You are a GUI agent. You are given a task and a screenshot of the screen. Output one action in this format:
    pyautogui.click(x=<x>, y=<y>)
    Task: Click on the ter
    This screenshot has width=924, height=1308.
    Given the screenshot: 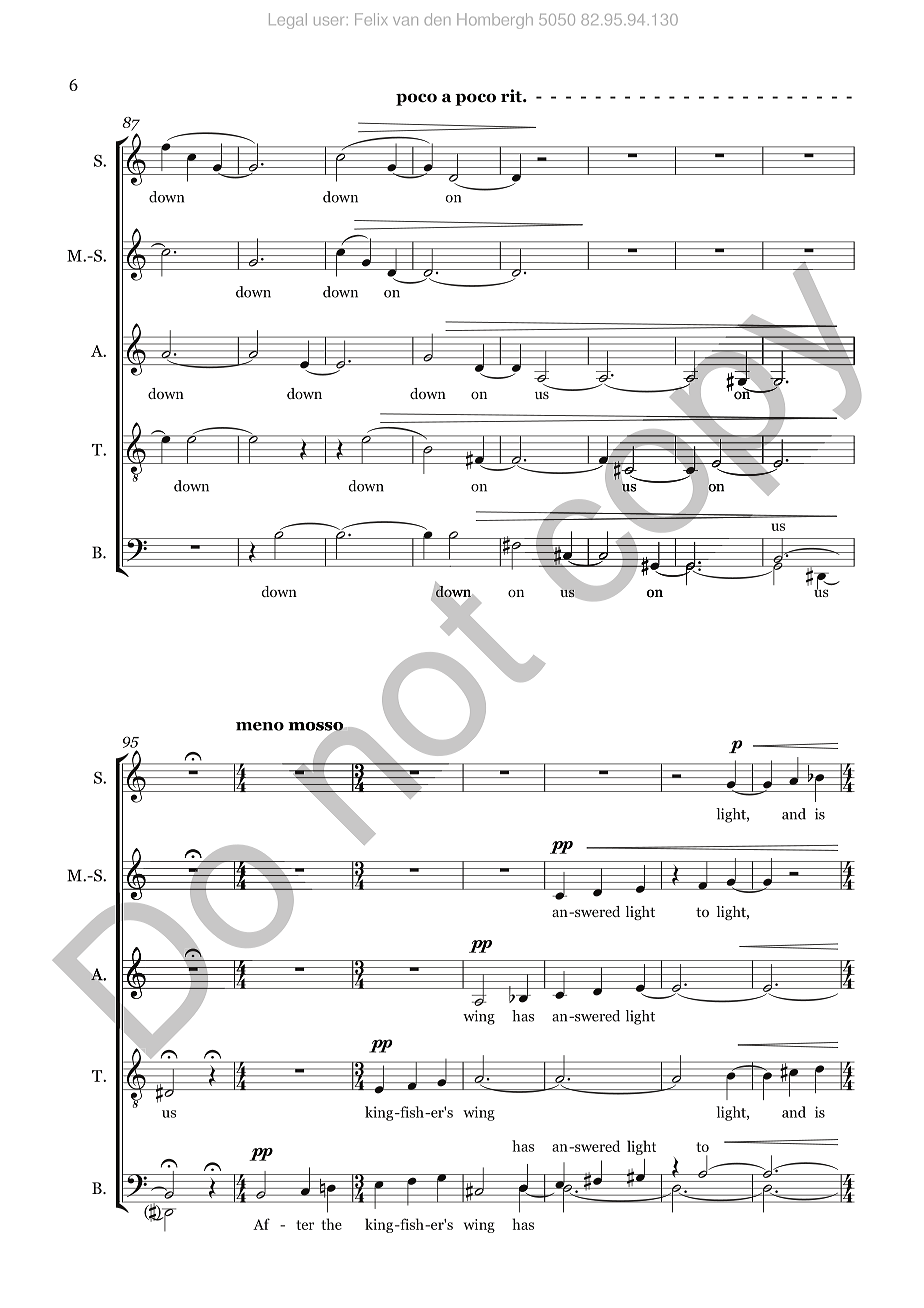 What is the action you would take?
    pyautogui.click(x=305, y=1225)
